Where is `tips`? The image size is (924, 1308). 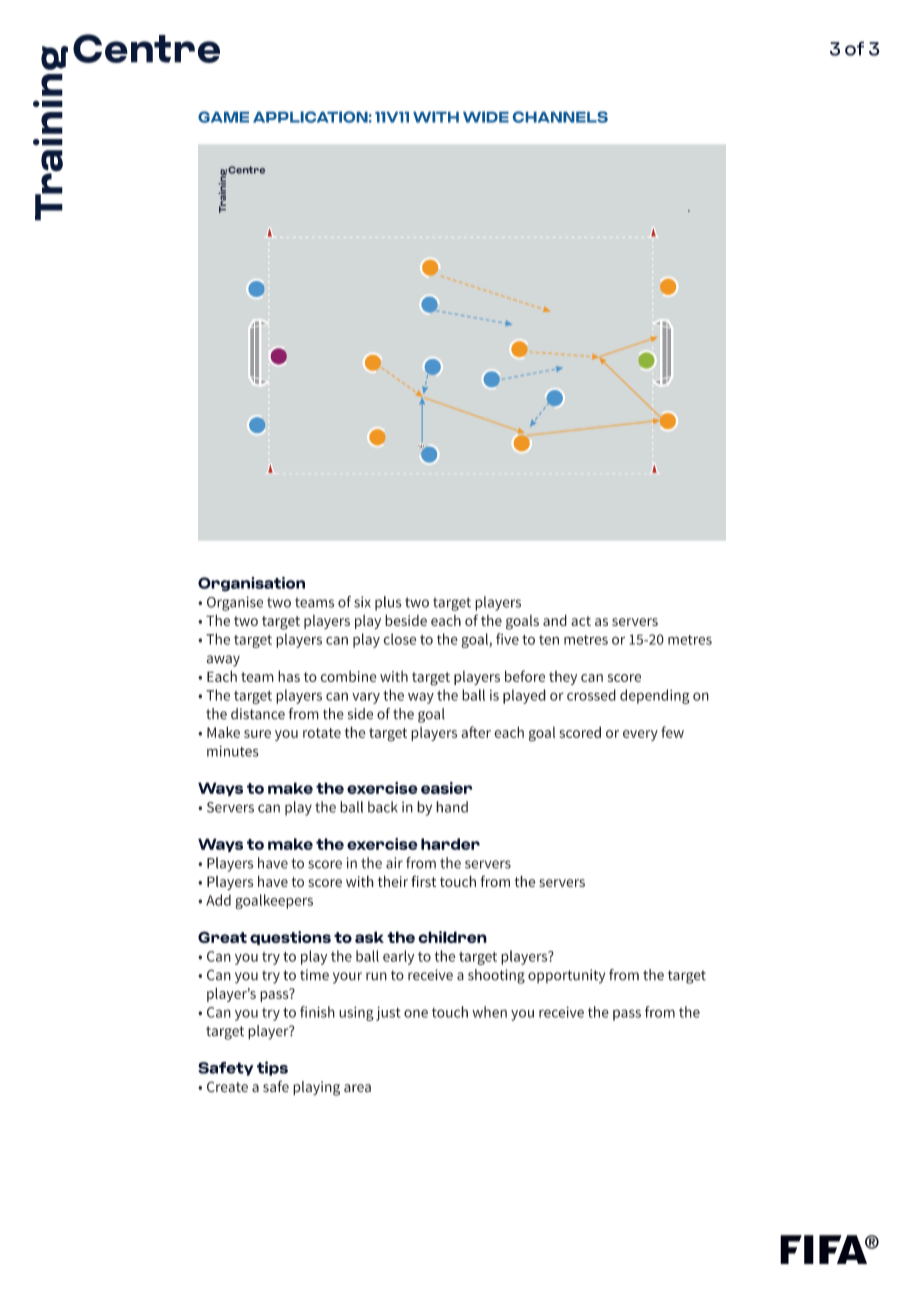 tips is located at coordinates (272, 1068).
